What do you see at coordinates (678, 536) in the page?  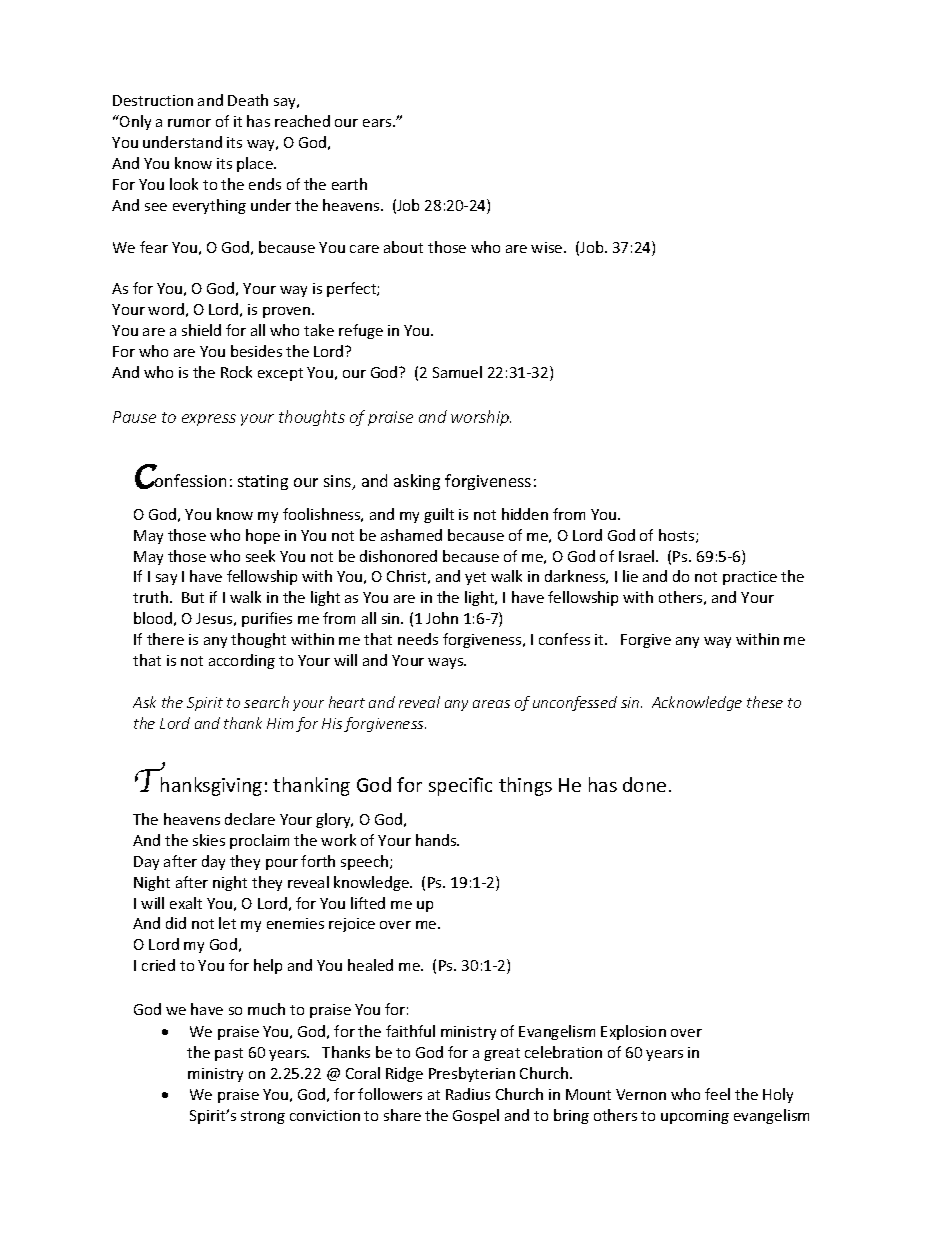 I see `hosts` at bounding box center [678, 536].
